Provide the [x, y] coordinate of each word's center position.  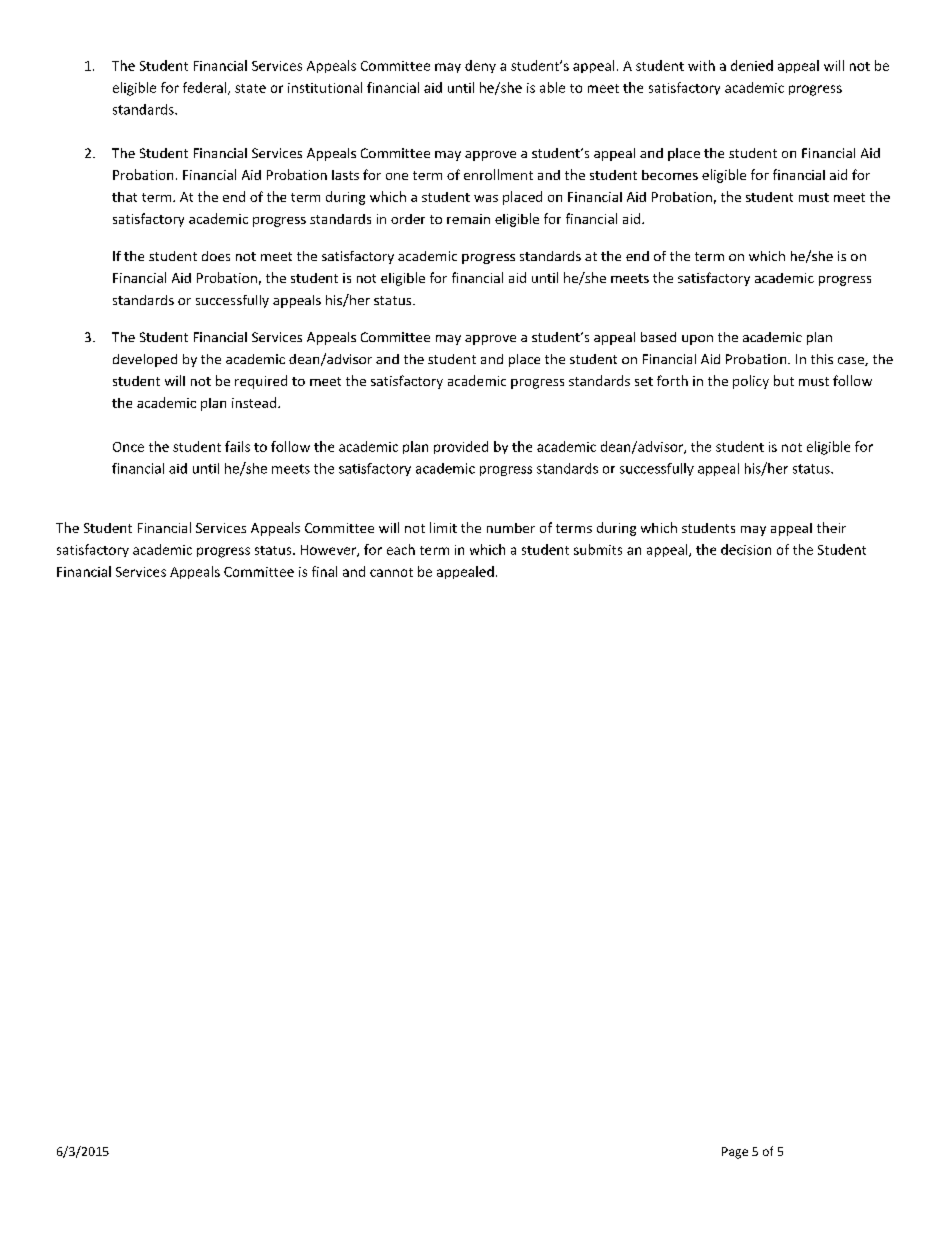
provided [461, 447]
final [324, 571]
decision [746, 549]
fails [237, 446]
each [401, 549]
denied [752, 65]
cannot [391, 572]
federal [206, 88]
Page [735, 1153]
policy [751, 382]
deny [480, 66]
